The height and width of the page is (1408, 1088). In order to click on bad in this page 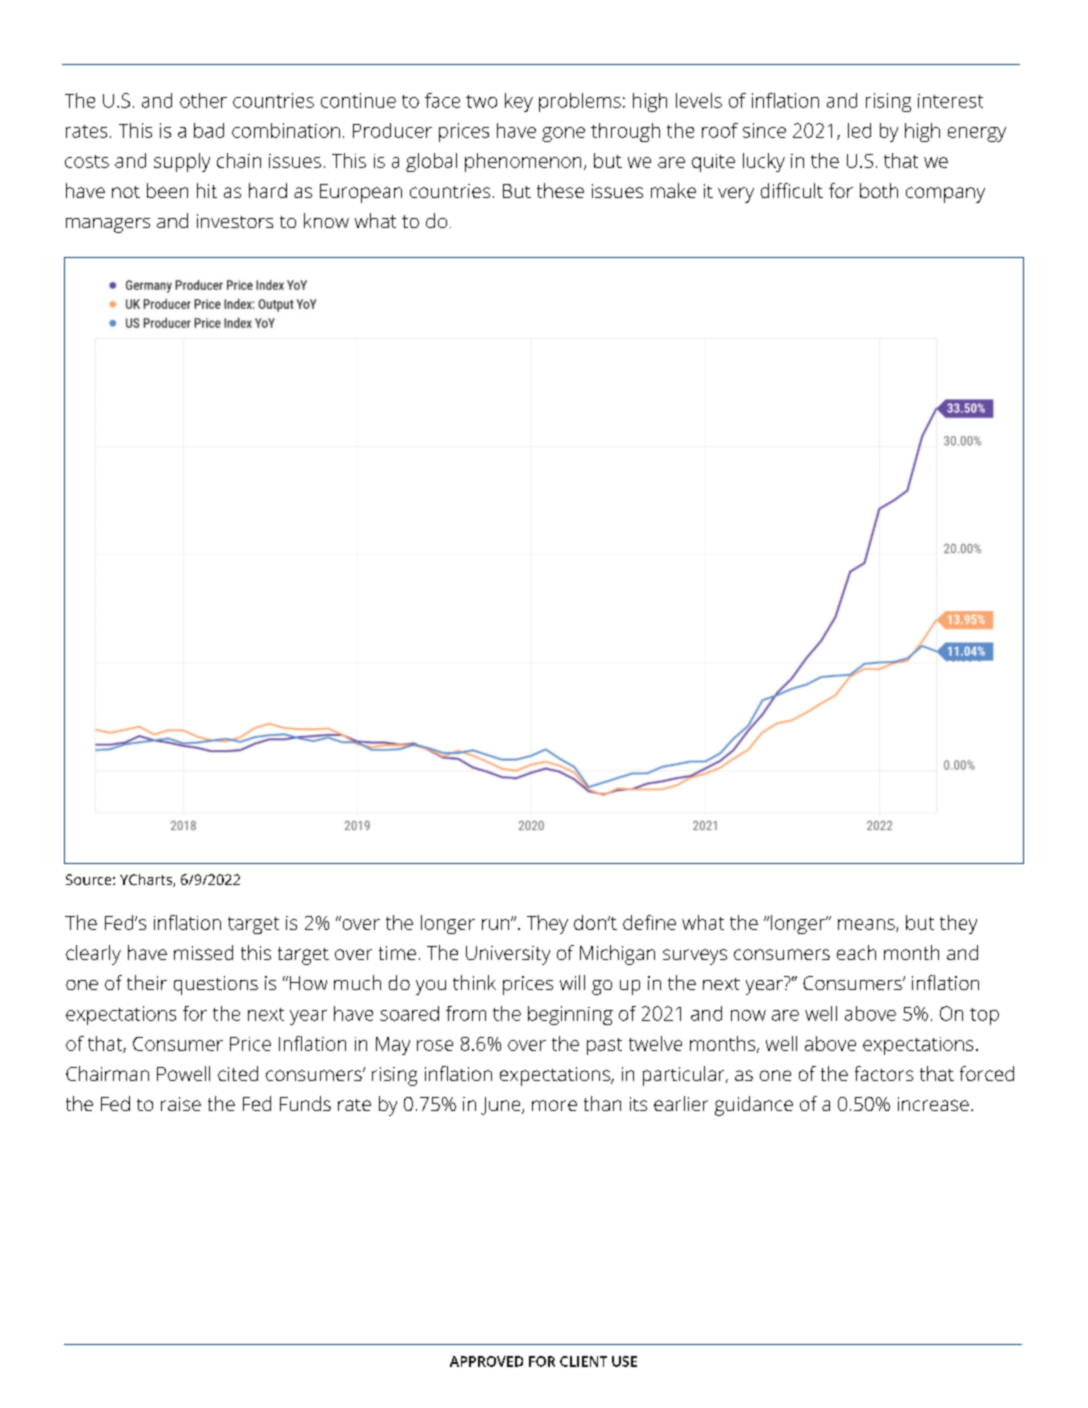, I will do `click(209, 130)`.
